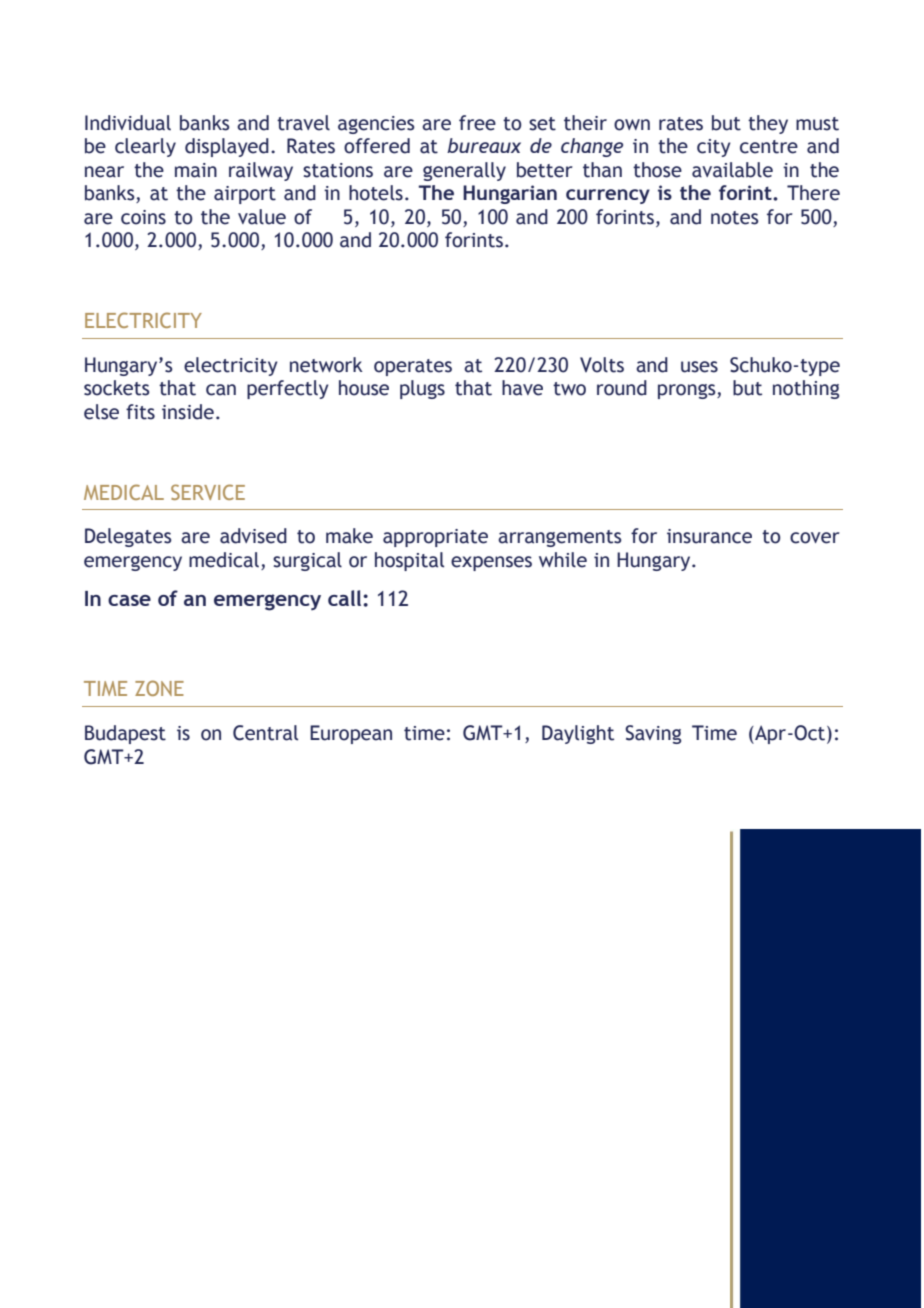 The width and height of the page is (924, 1308). What do you see at coordinates (227, 147) in the page?
I see `displayed` at bounding box center [227, 147].
